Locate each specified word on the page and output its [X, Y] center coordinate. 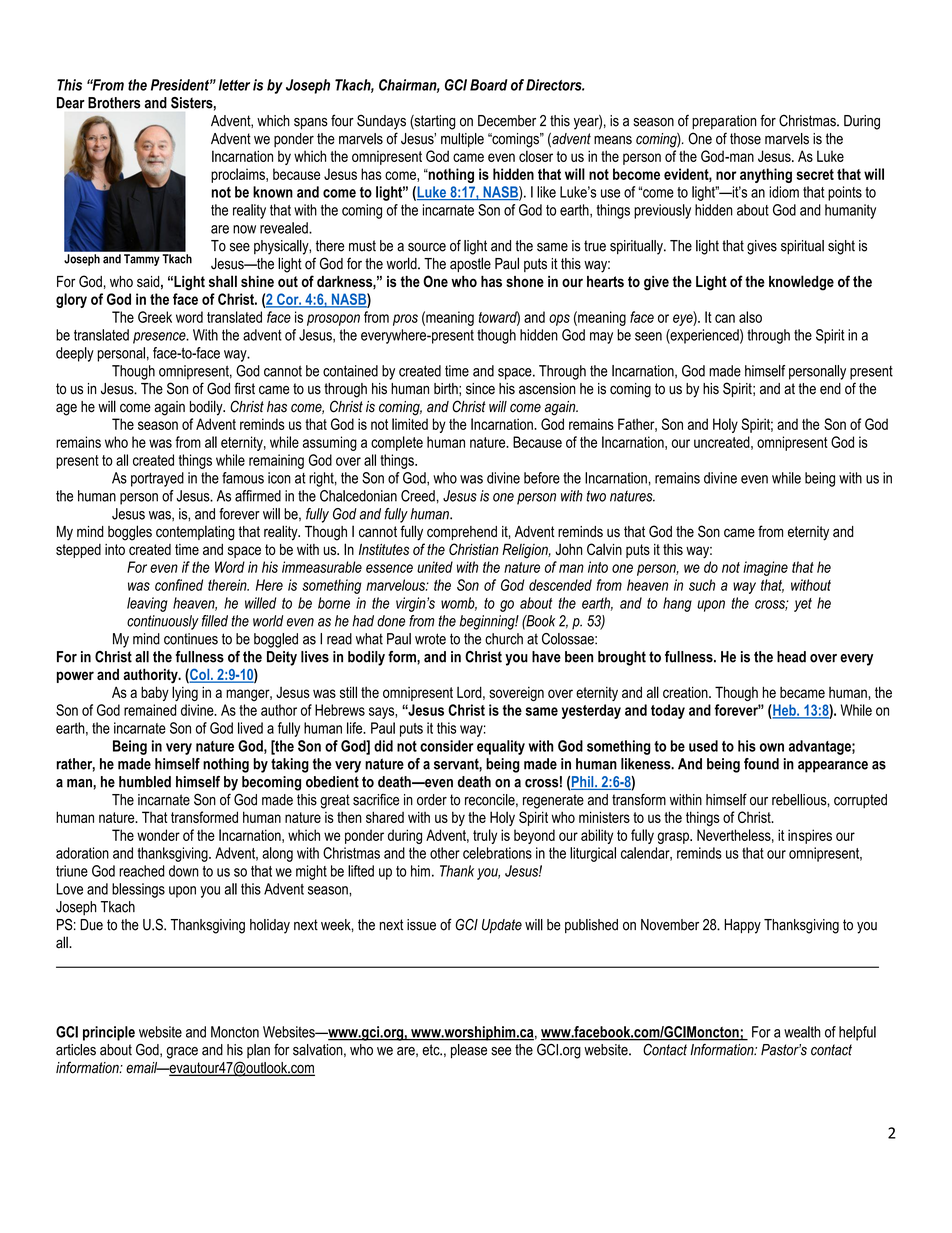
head [791, 657]
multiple [462, 140]
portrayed [157, 479]
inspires [810, 836]
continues [191, 639]
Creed [418, 496]
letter [234, 85]
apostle [470, 264]
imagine [765, 568]
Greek [155, 317]
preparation [724, 122]
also [750, 317]
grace [182, 1053]
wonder [158, 835]
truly [485, 836]
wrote [430, 639]
